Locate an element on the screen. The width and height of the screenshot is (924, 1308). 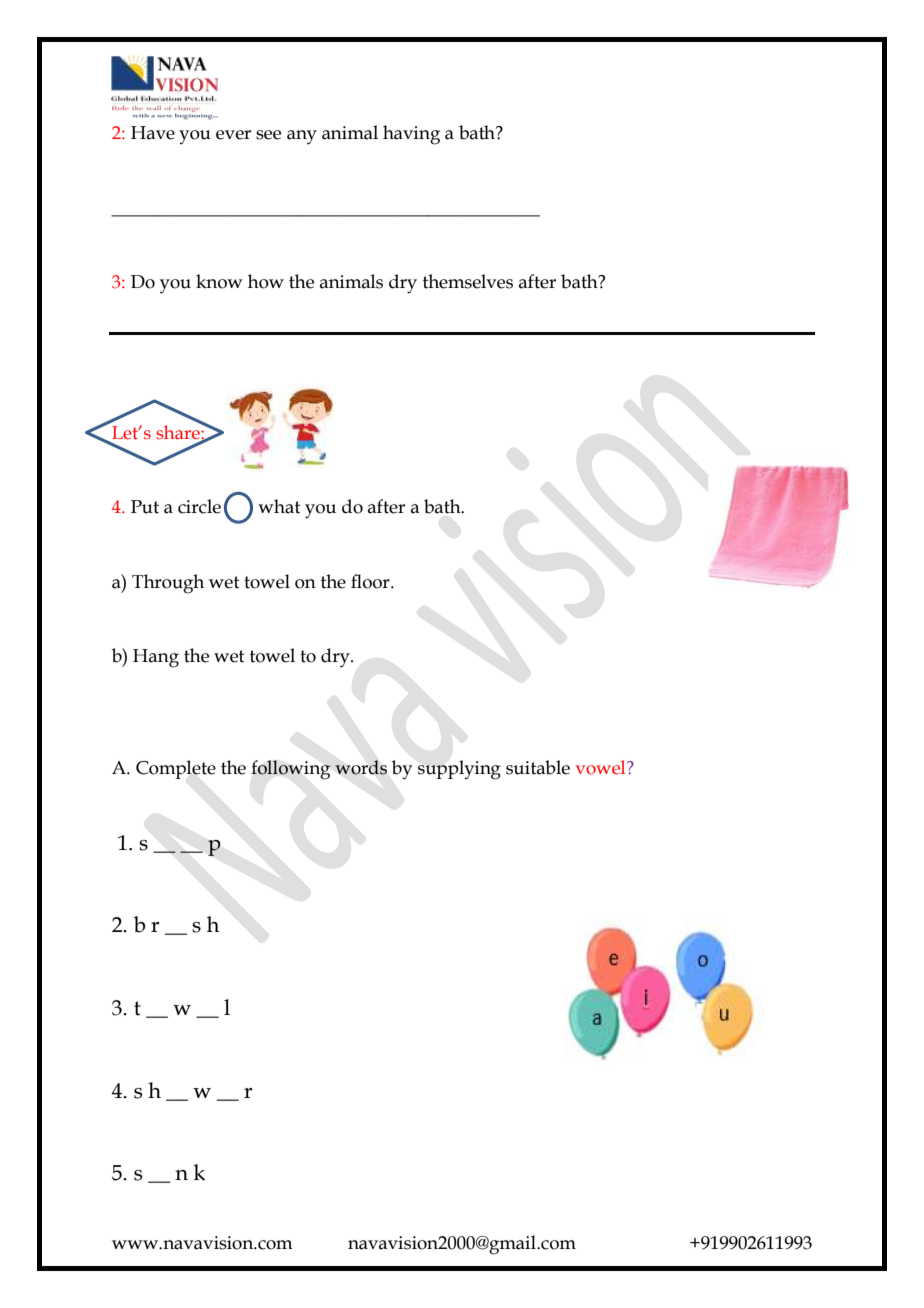
words is located at coordinates (361, 767).
